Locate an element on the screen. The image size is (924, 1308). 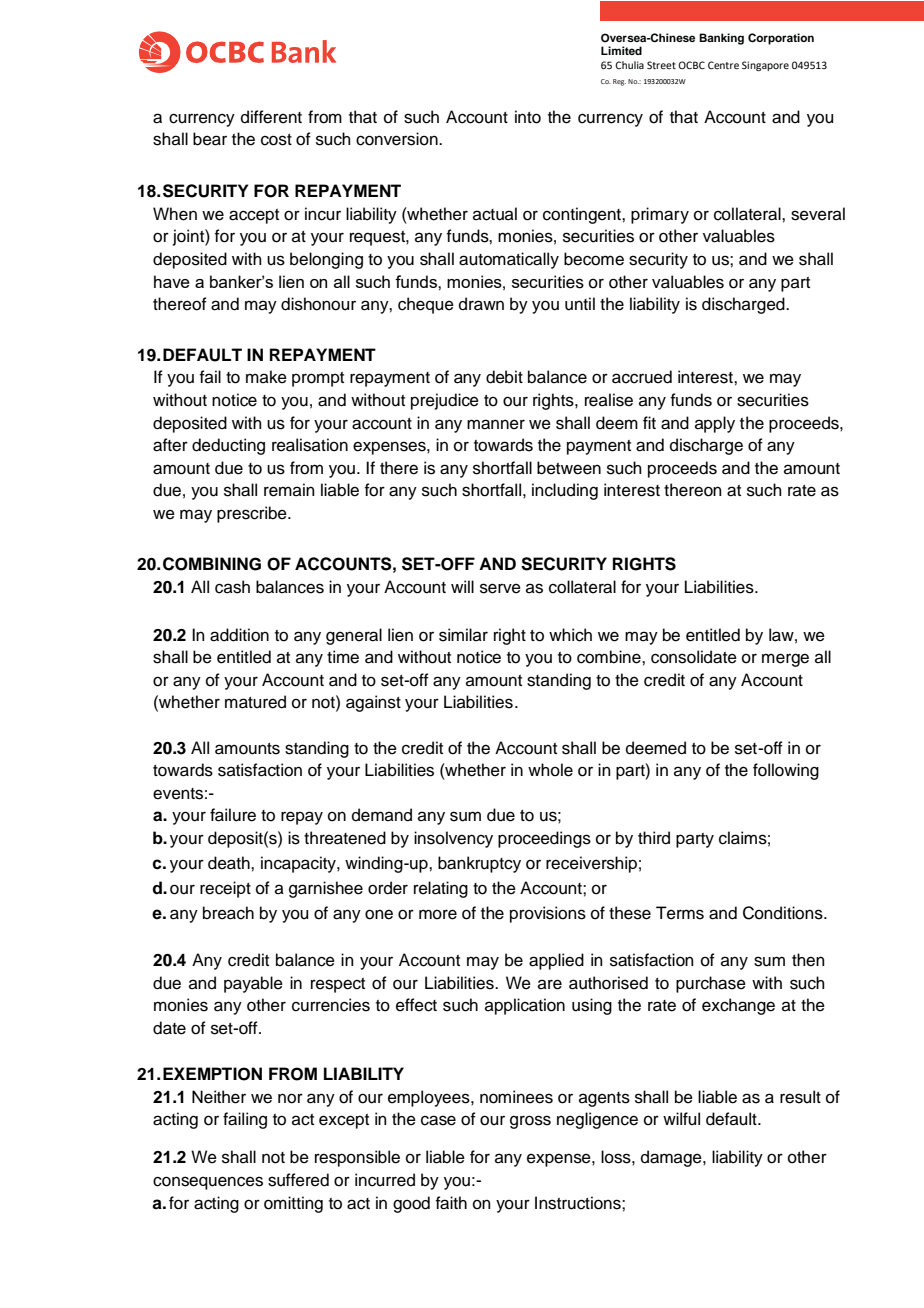
Centre is located at coordinates (723, 65).
